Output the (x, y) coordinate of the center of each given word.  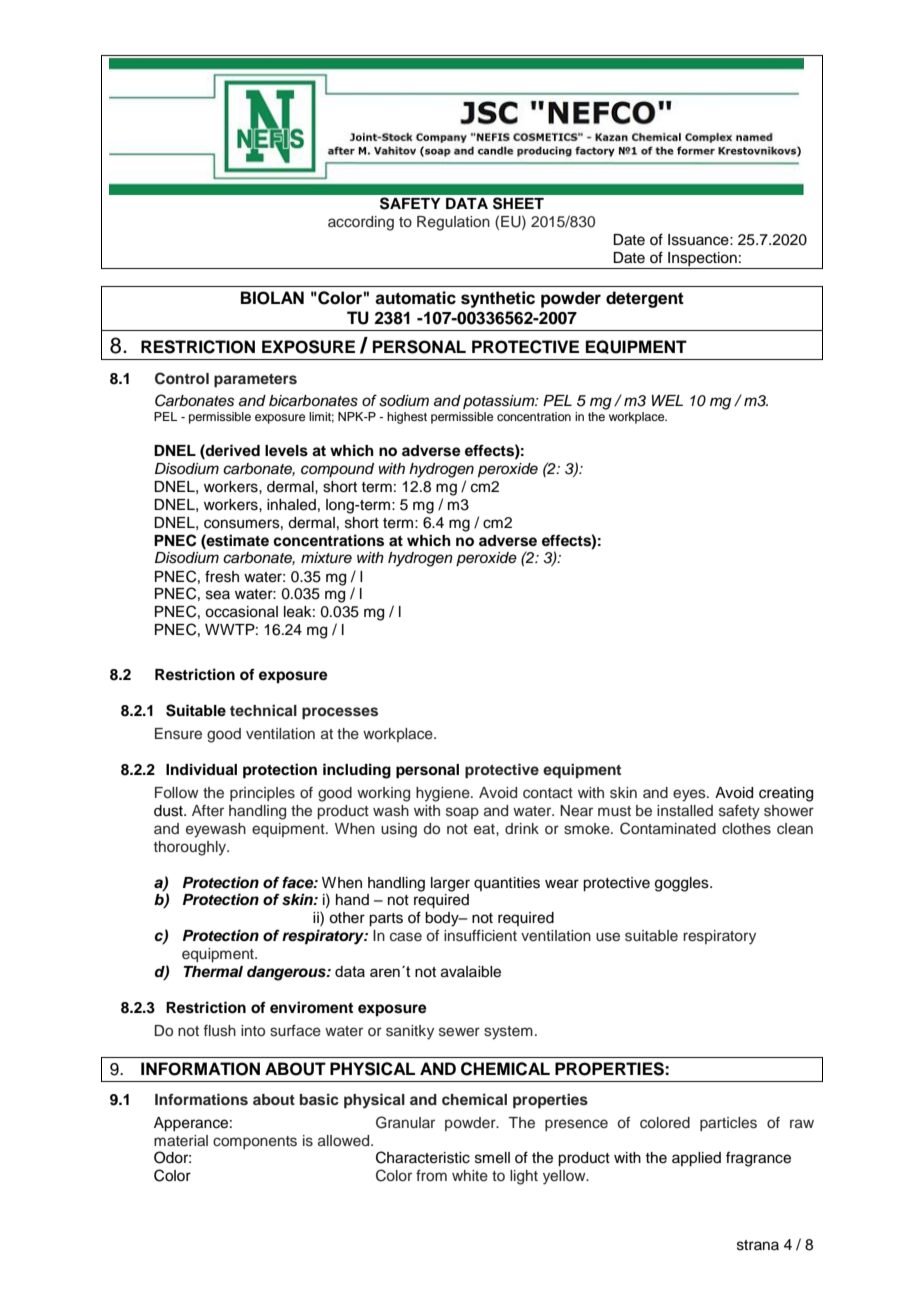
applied (696, 1159)
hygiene (444, 794)
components (255, 1142)
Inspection (702, 260)
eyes (690, 795)
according (361, 223)
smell (492, 1158)
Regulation (453, 223)
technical (263, 710)
